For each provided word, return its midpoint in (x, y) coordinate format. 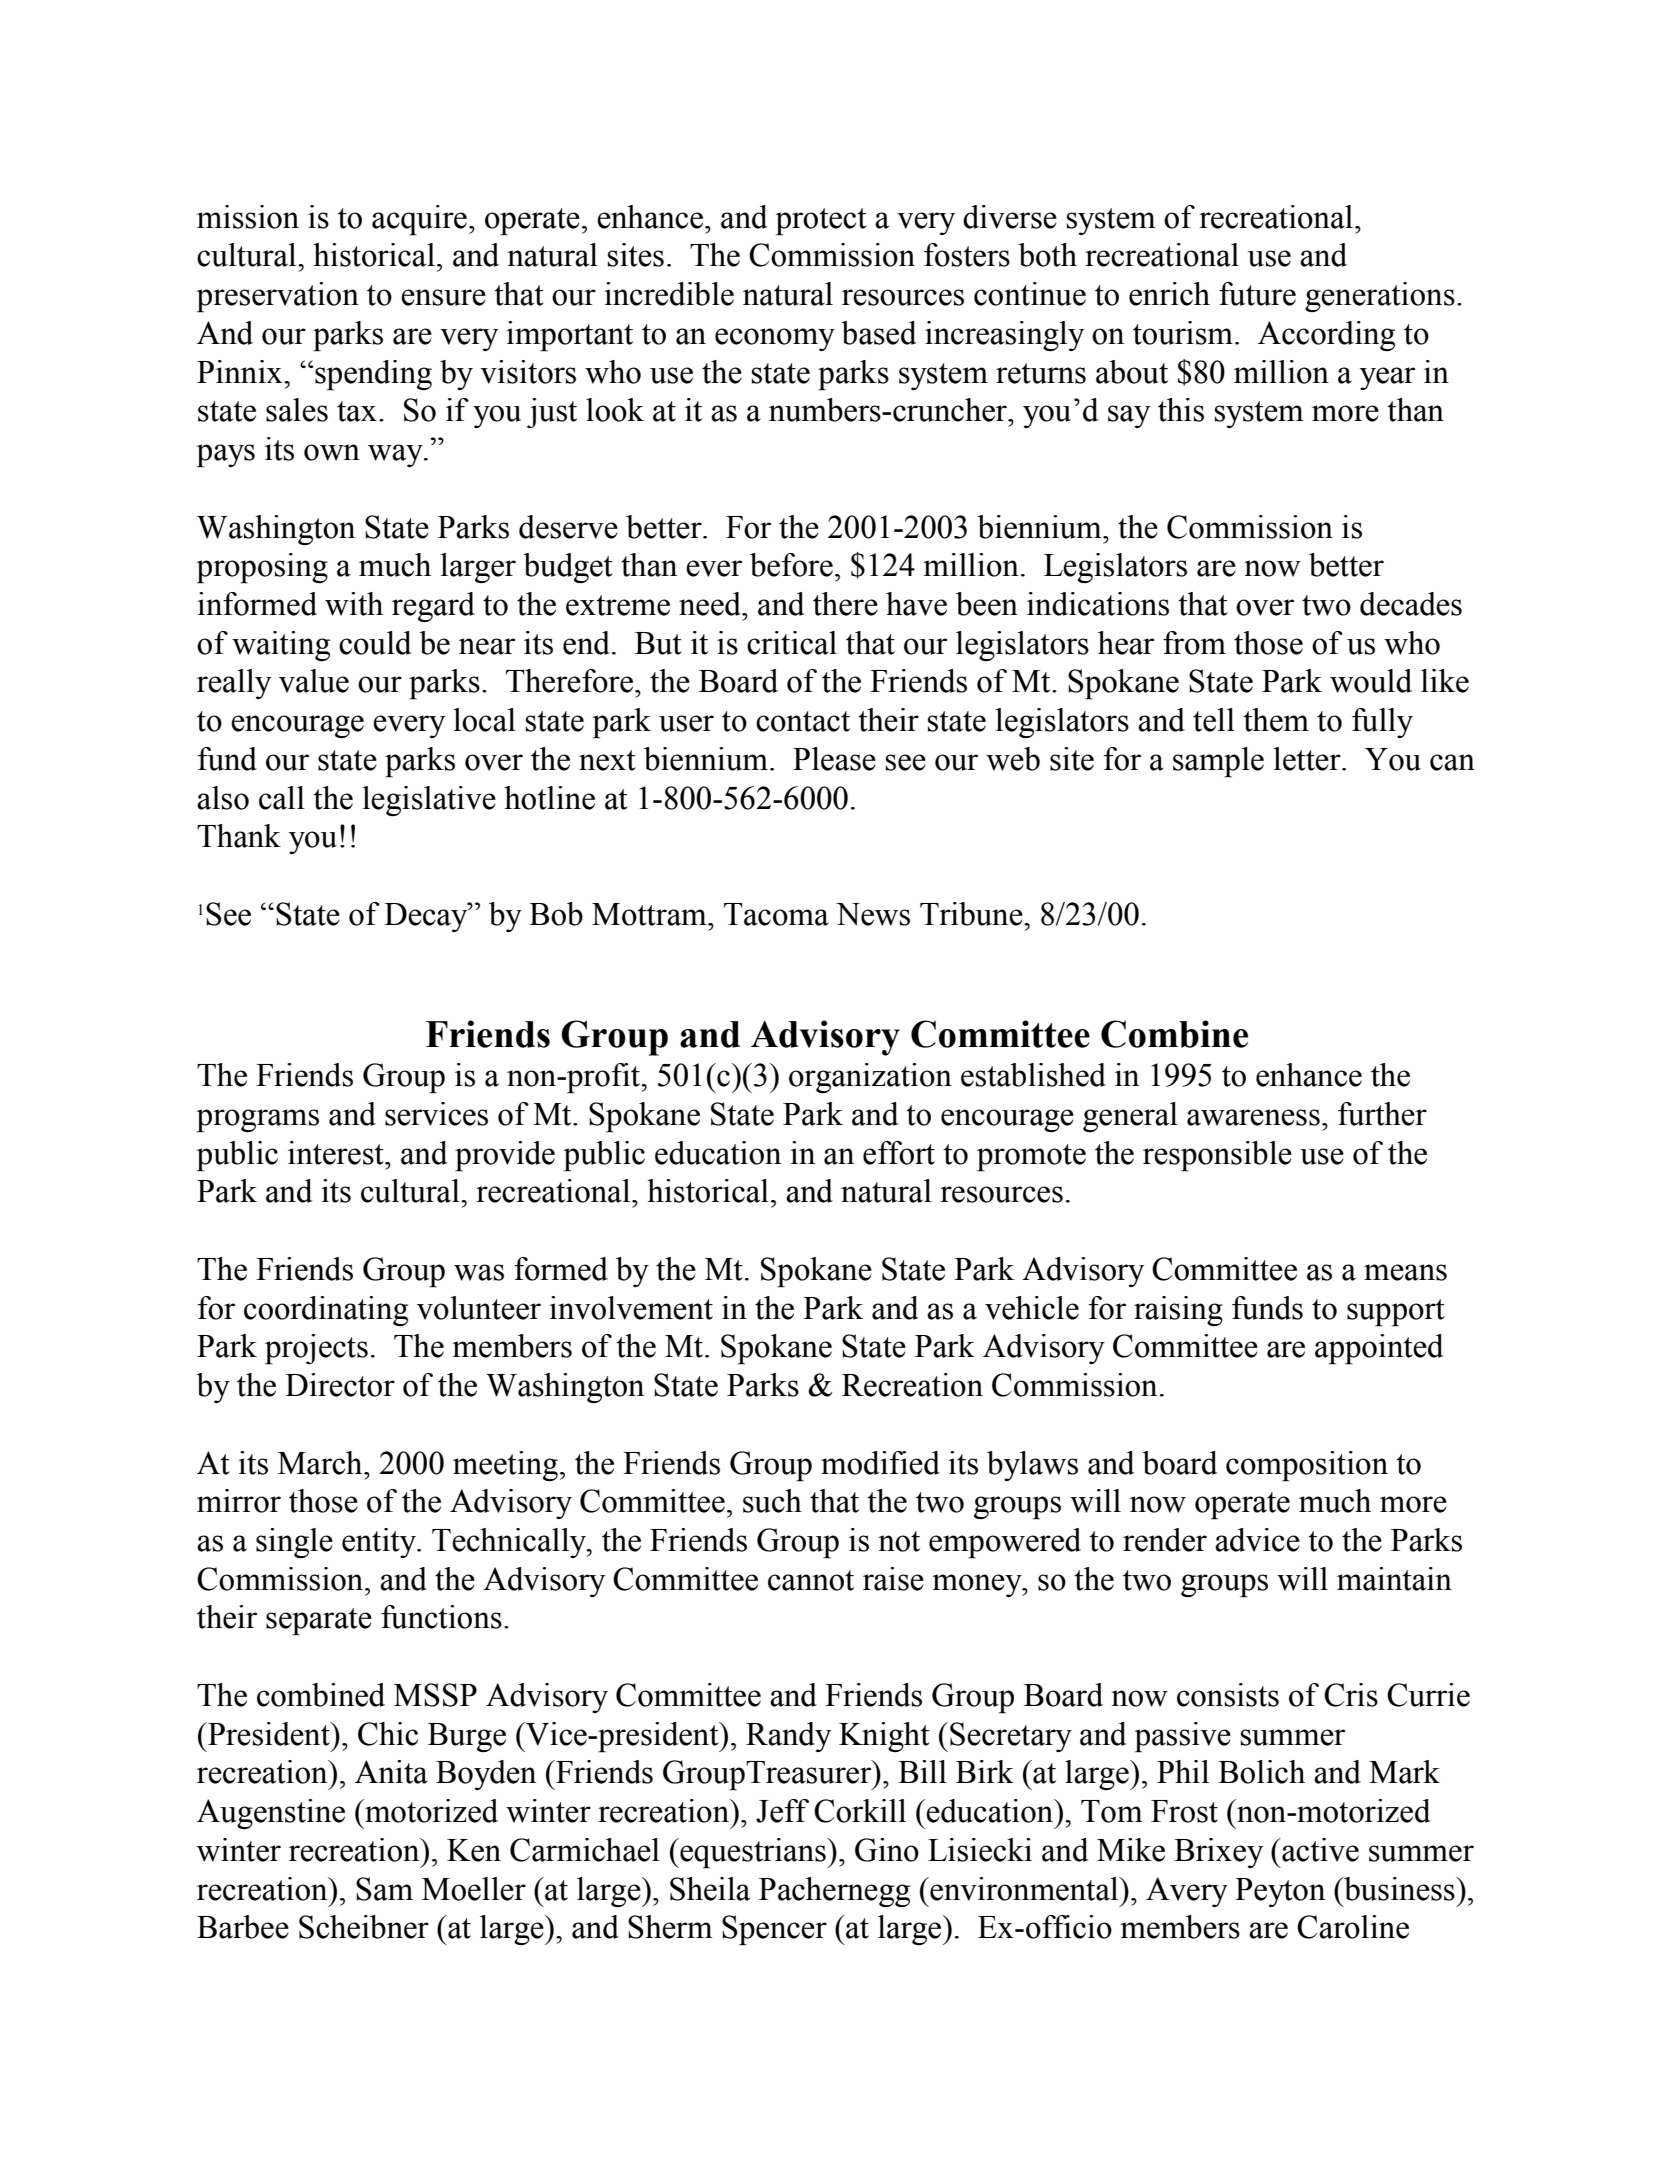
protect (821, 222)
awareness (1253, 1117)
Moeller (474, 1889)
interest (337, 1153)
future (1257, 294)
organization (870, 1078)
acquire (419, 220)
